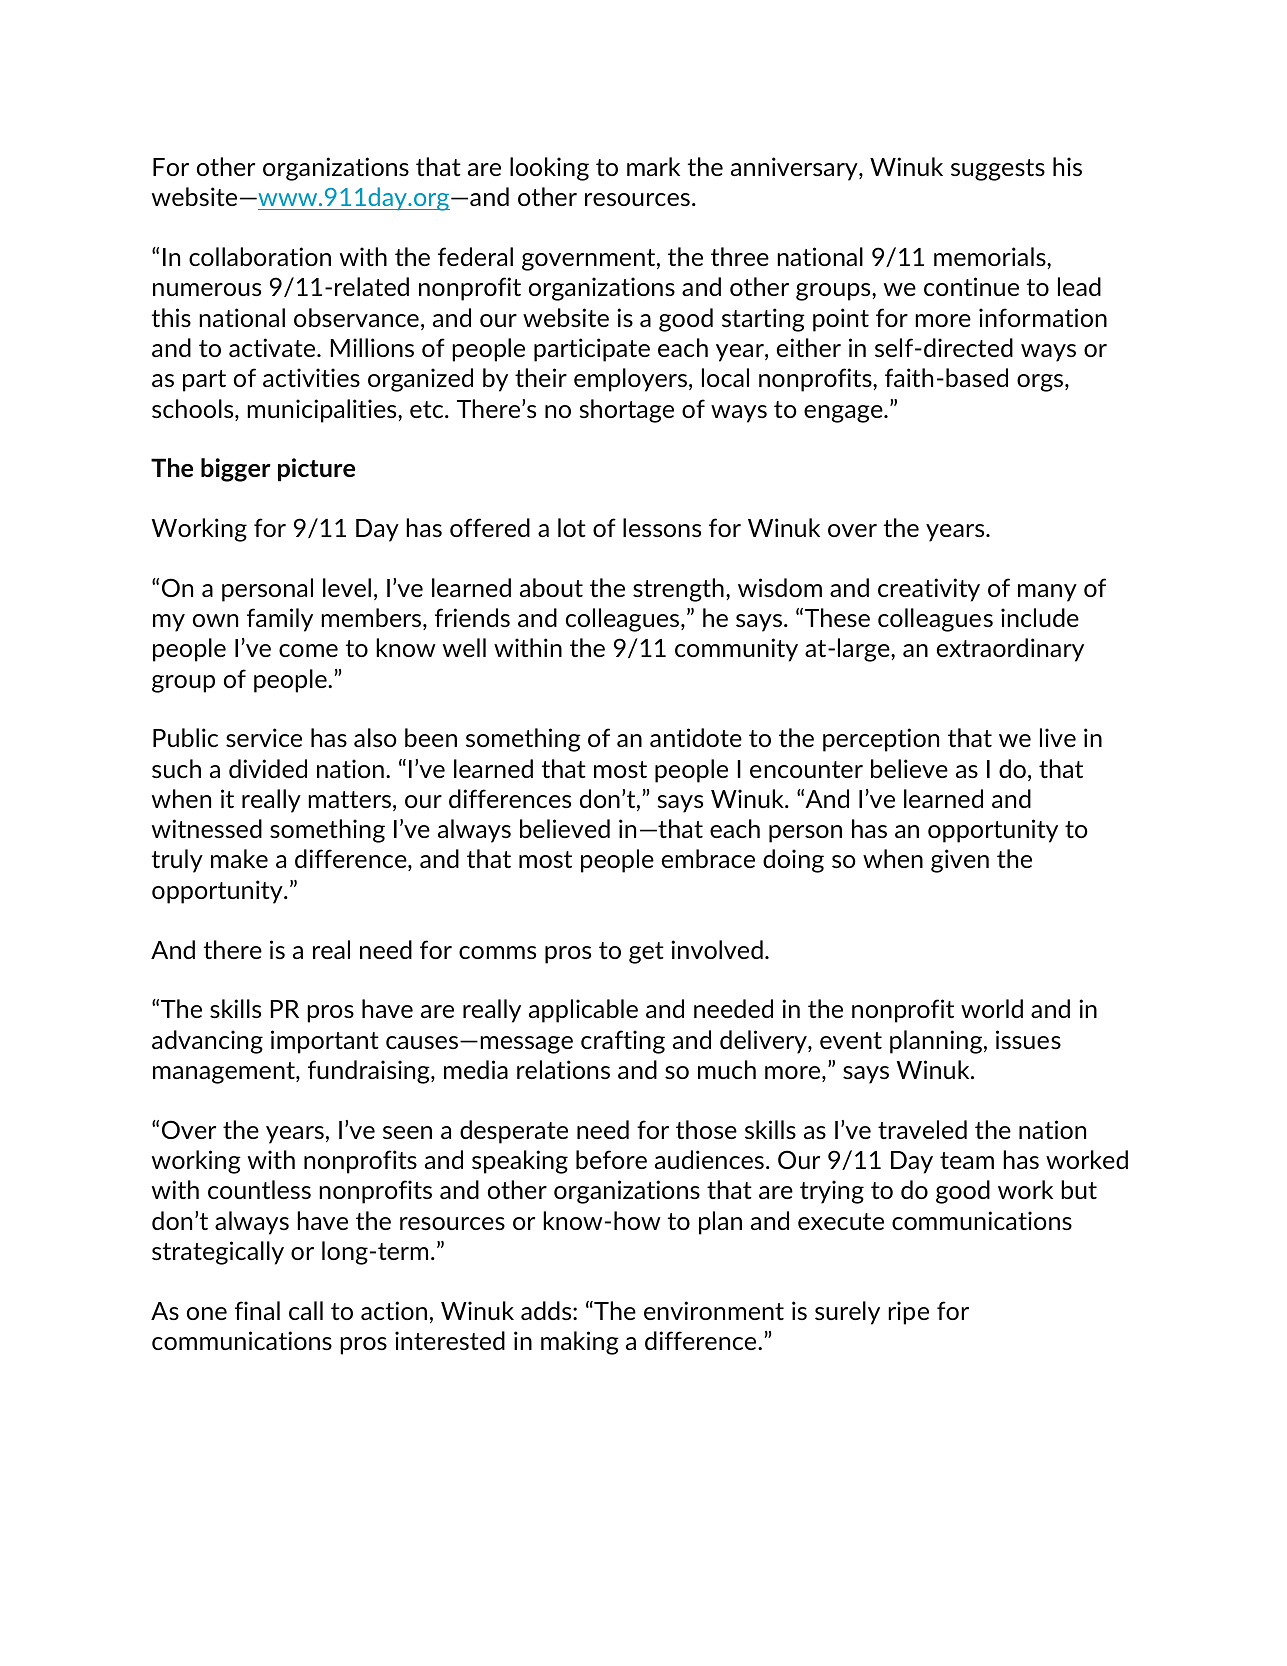 This screenshot has width=1287, height=1666. I want to click on final, so click(257, 1310).
